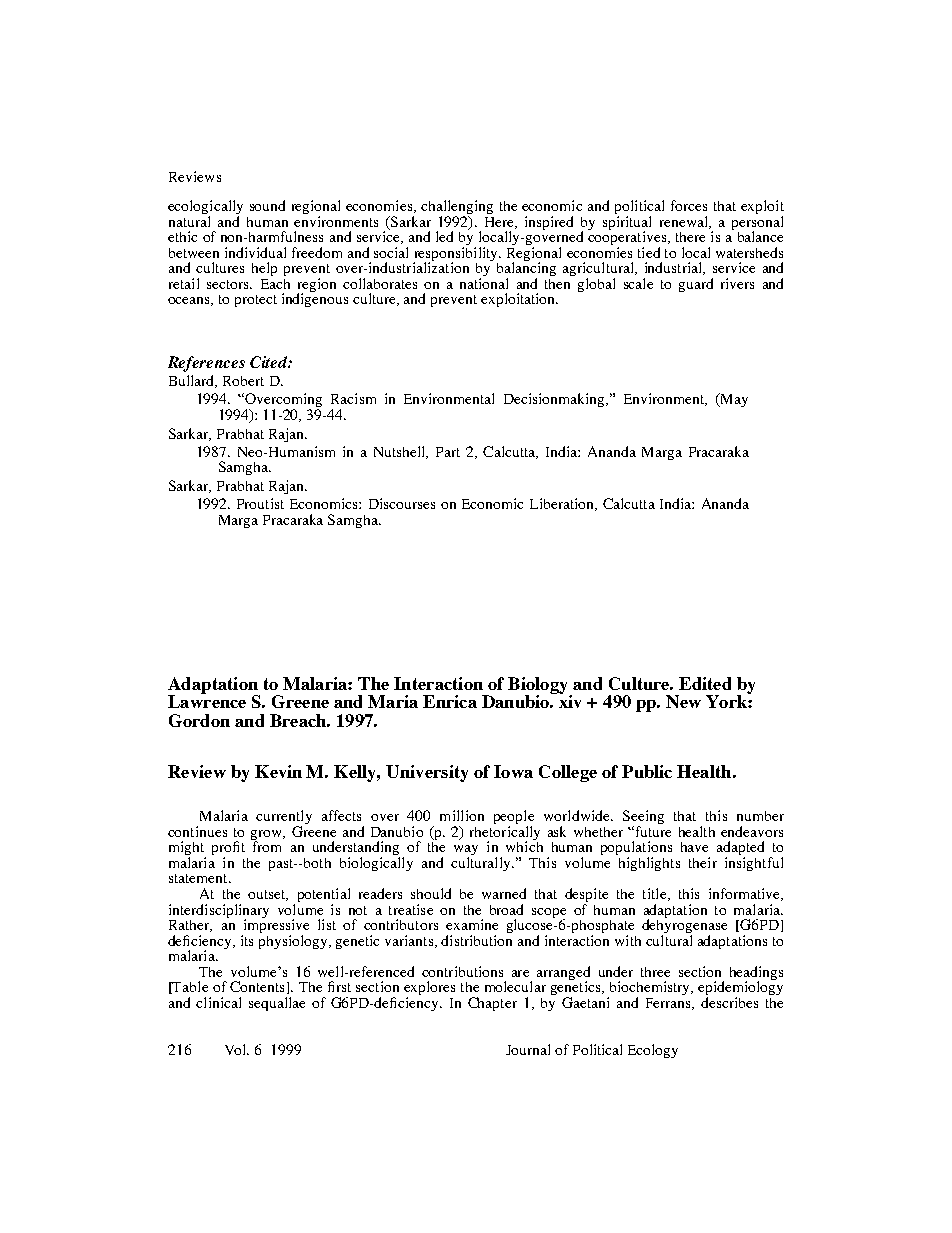  What do you see at coordinates (218, 1002) in the page?
I see `clinical` at bounding box center [218, 1002].
